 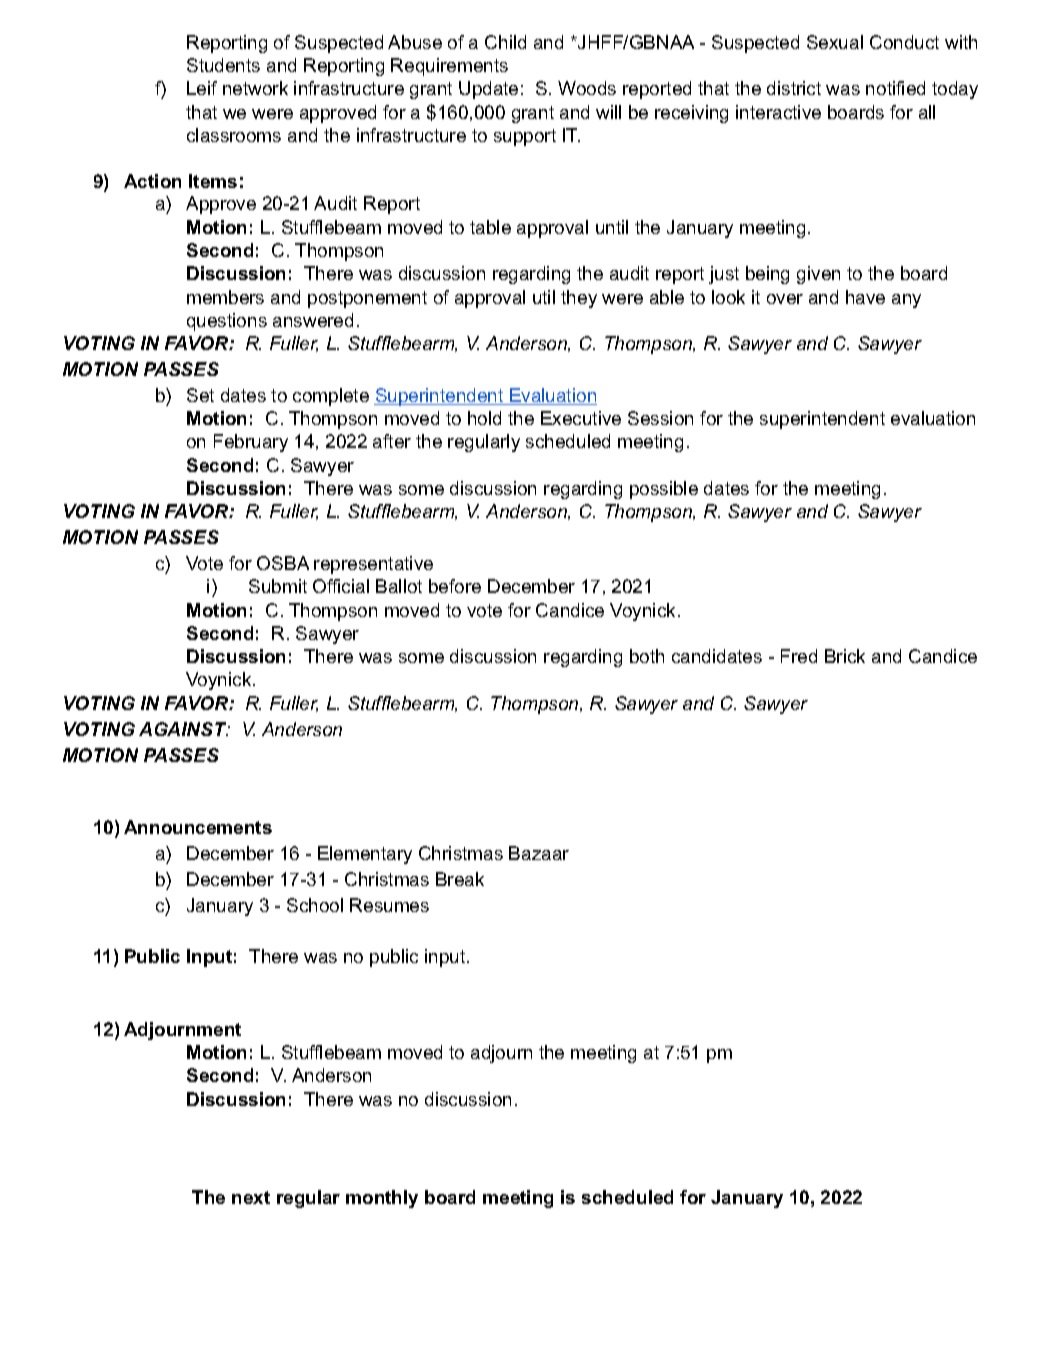 What do you see at coordinates (227, 322) in the screenshot?
I see `questions` at bounding box center [227, 322].
